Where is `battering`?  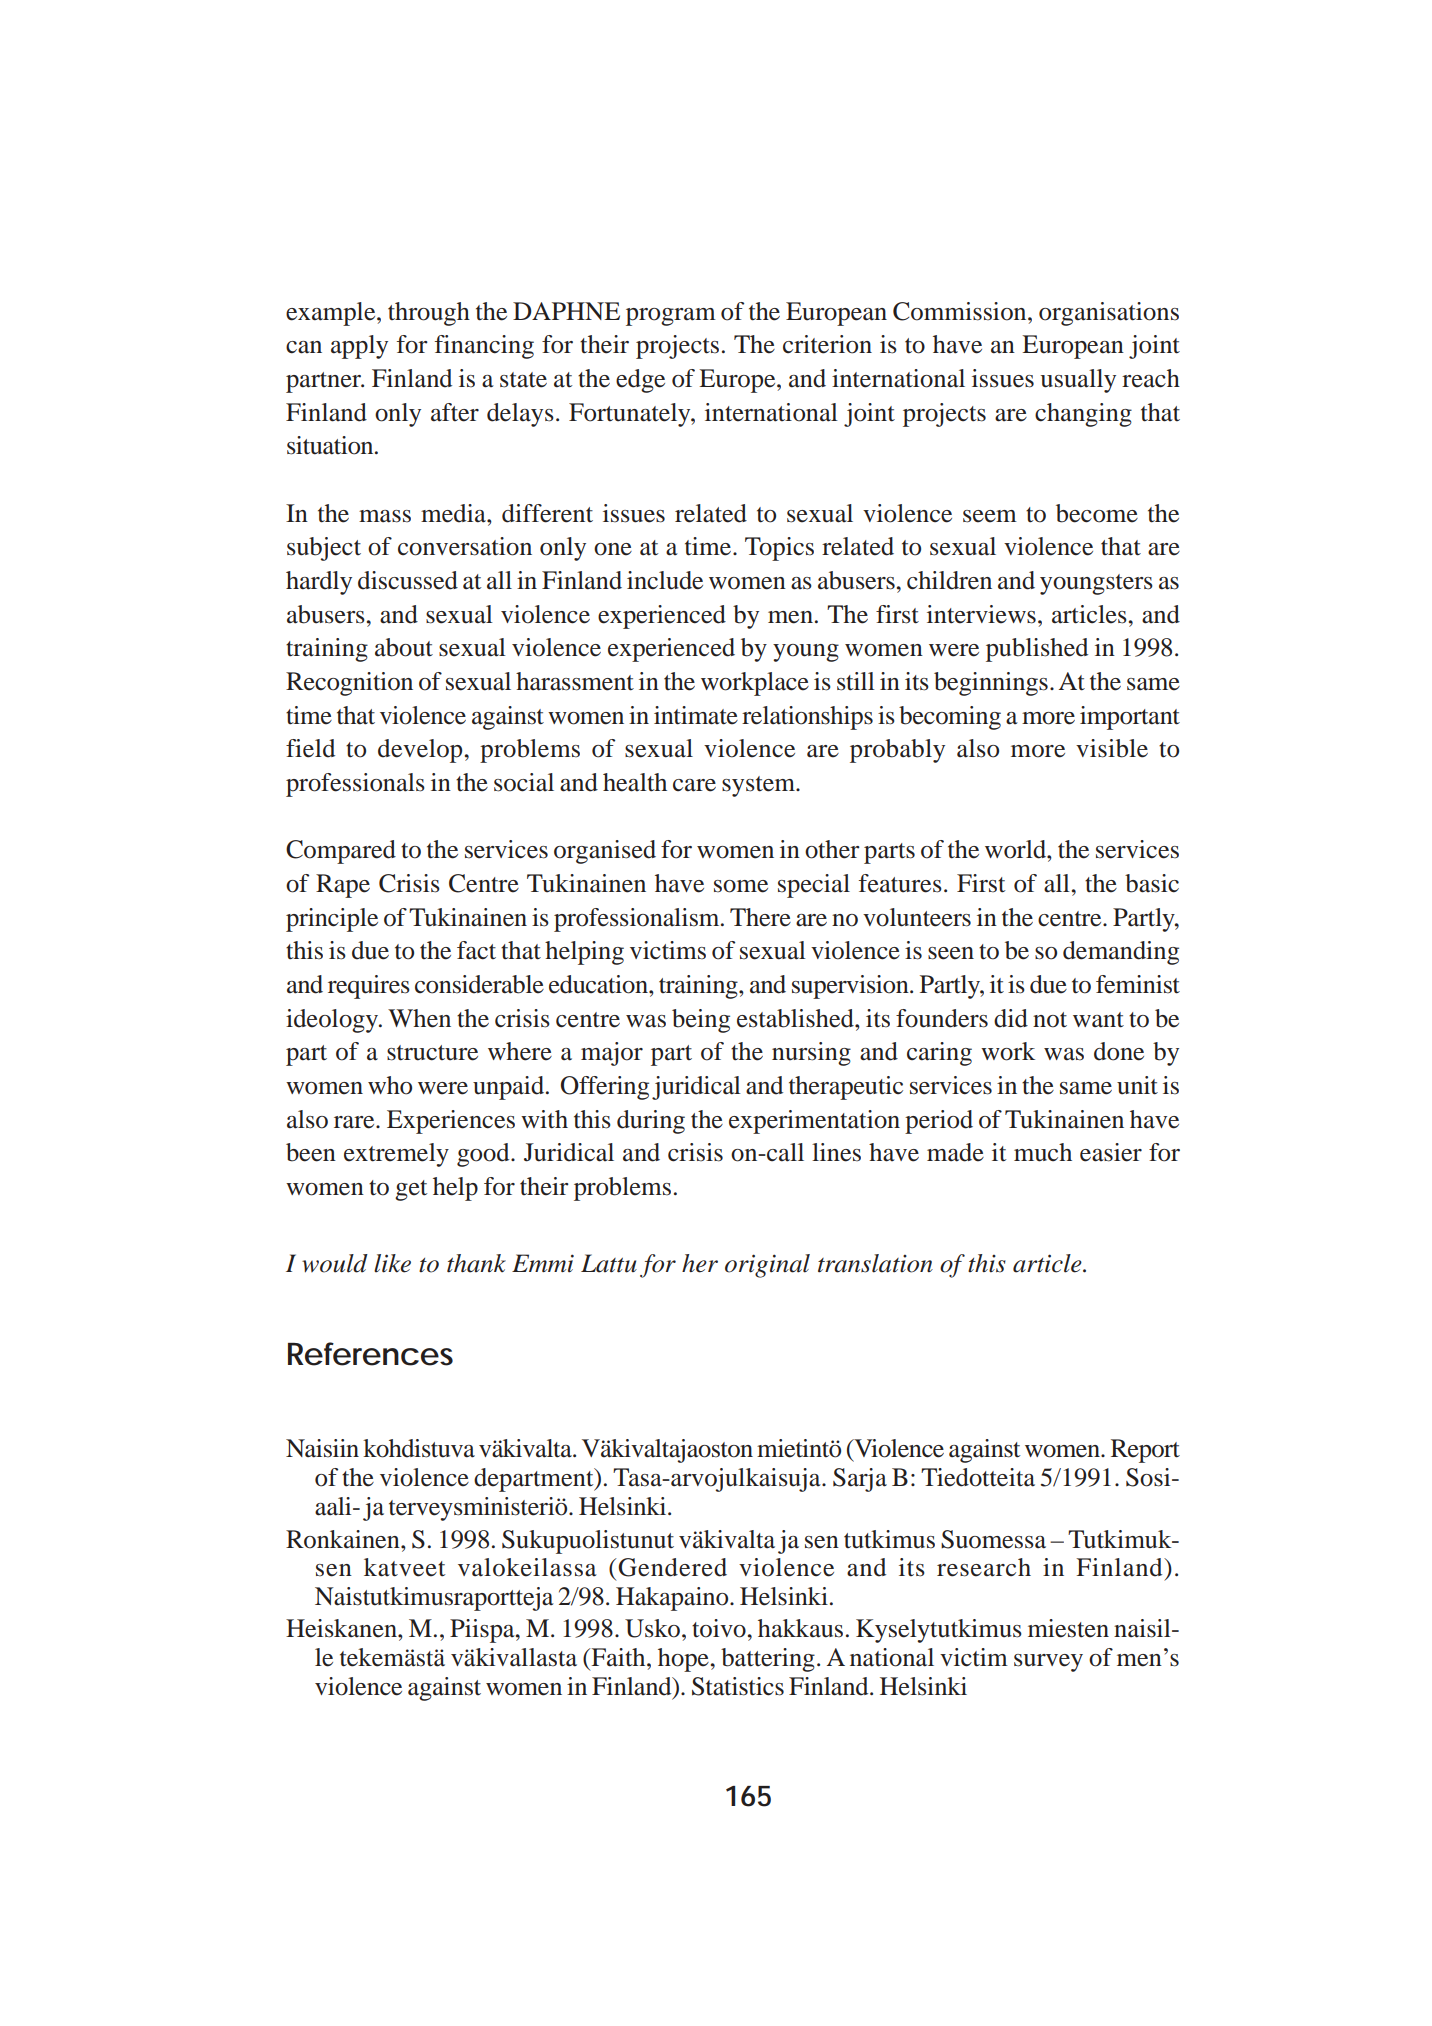
battering is located at coordinates (768, 1660).
